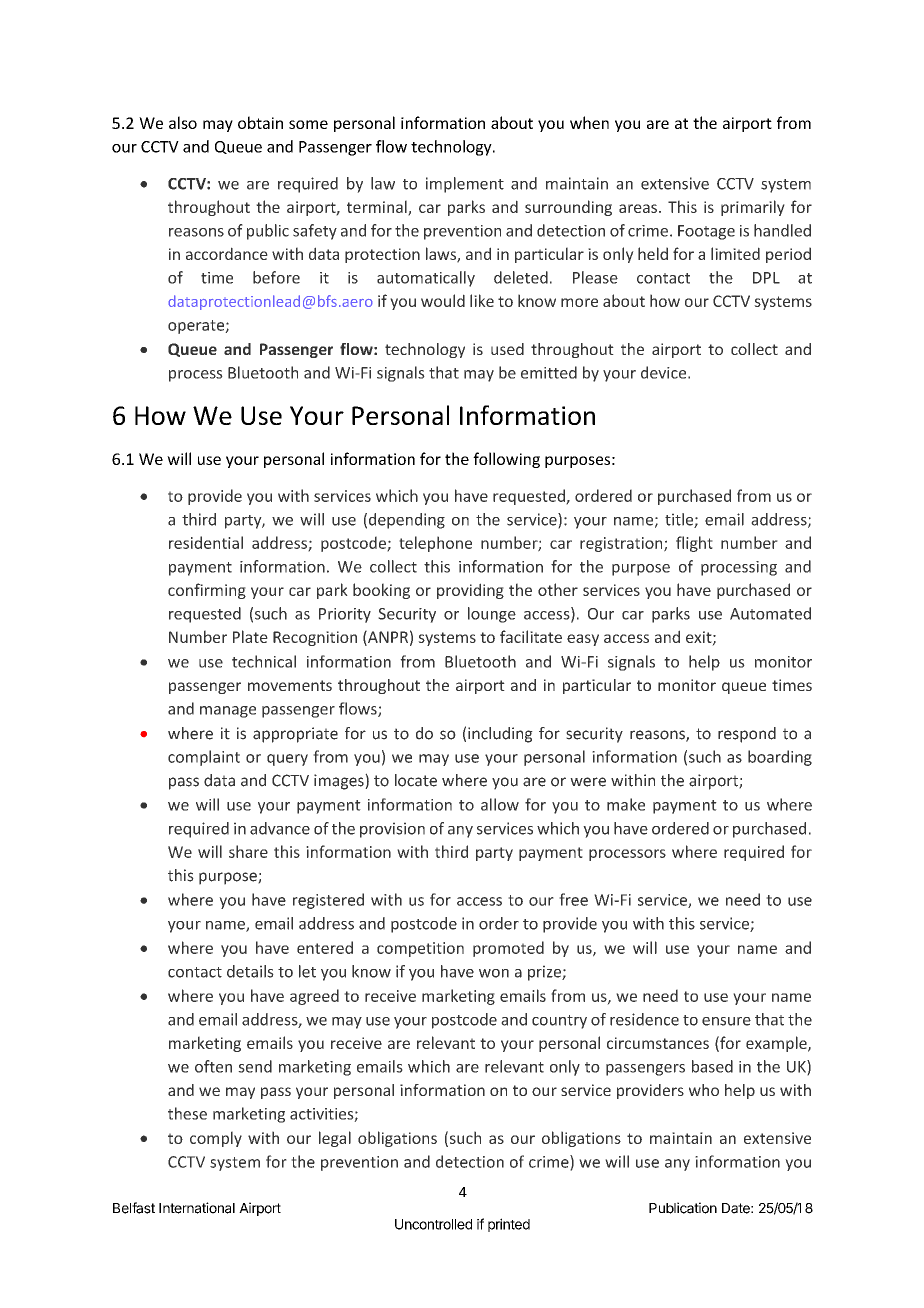 Image resolution: width=924 pixels, height=1308 pixels. I want to click on who, so click(704, 1090).
